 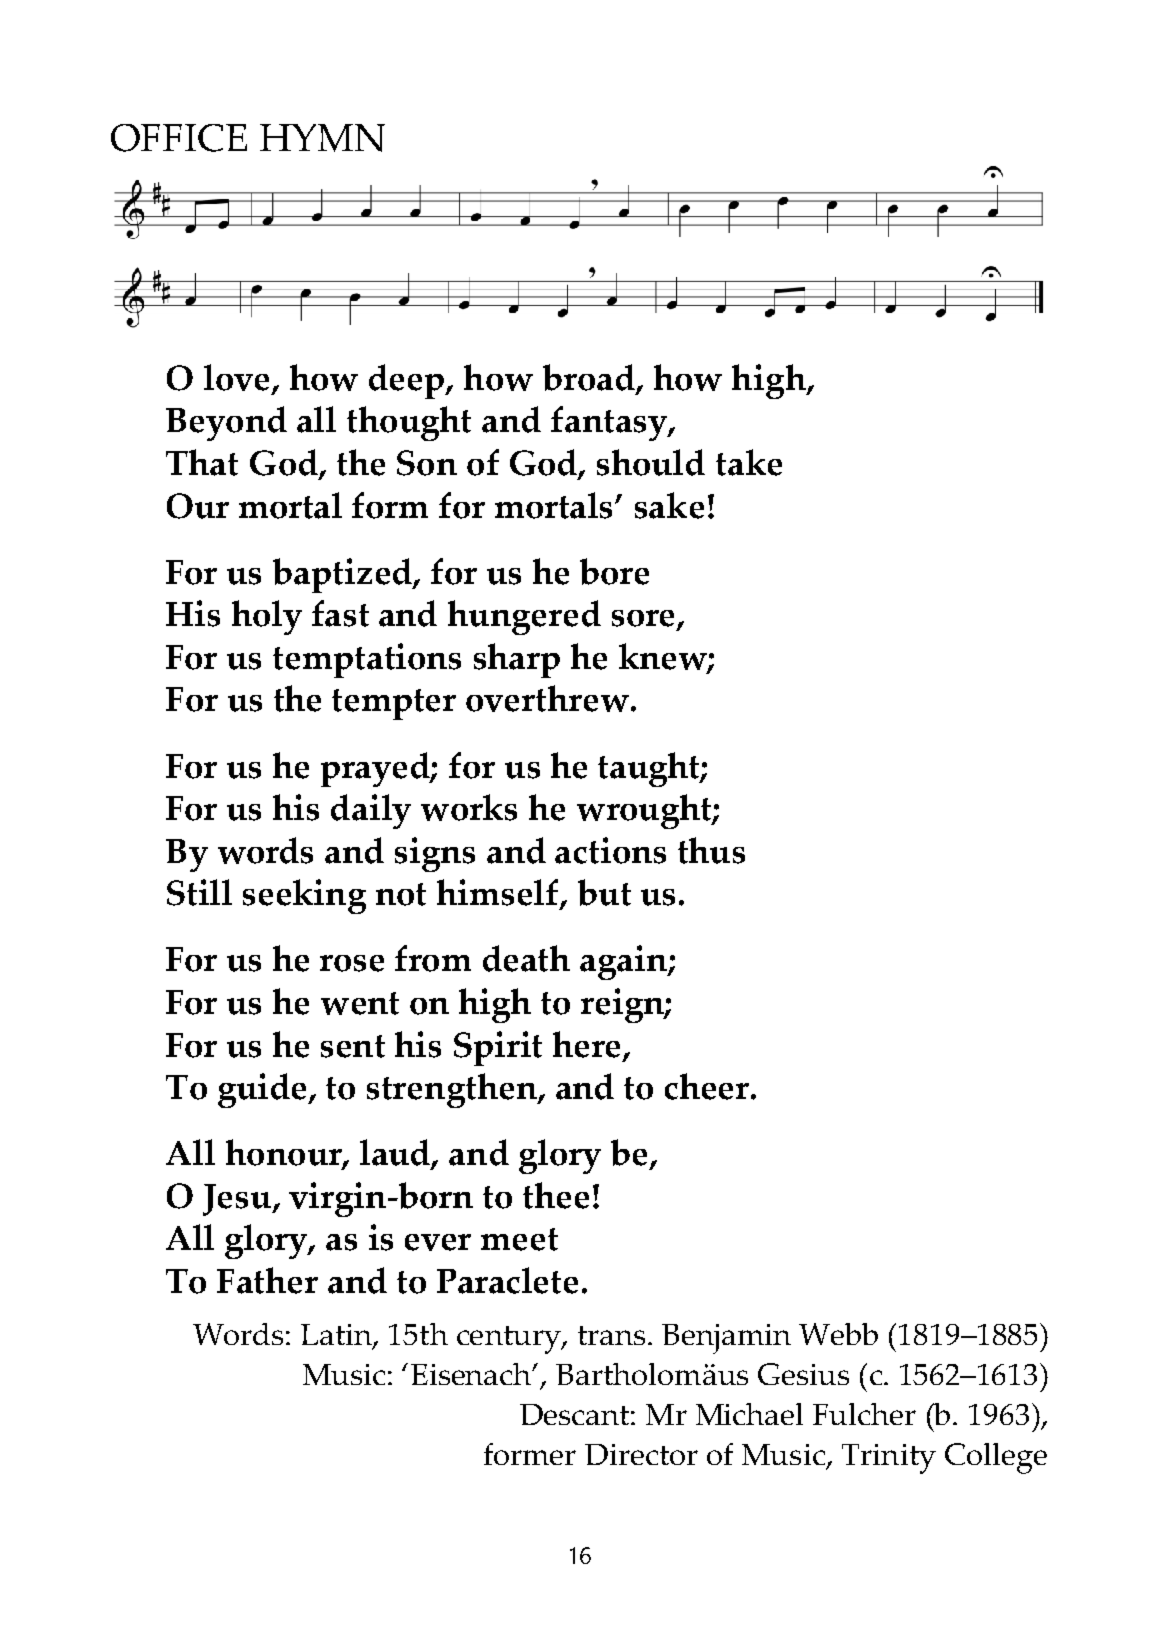 I want to click on Director, so click(x=641, y=1454).
